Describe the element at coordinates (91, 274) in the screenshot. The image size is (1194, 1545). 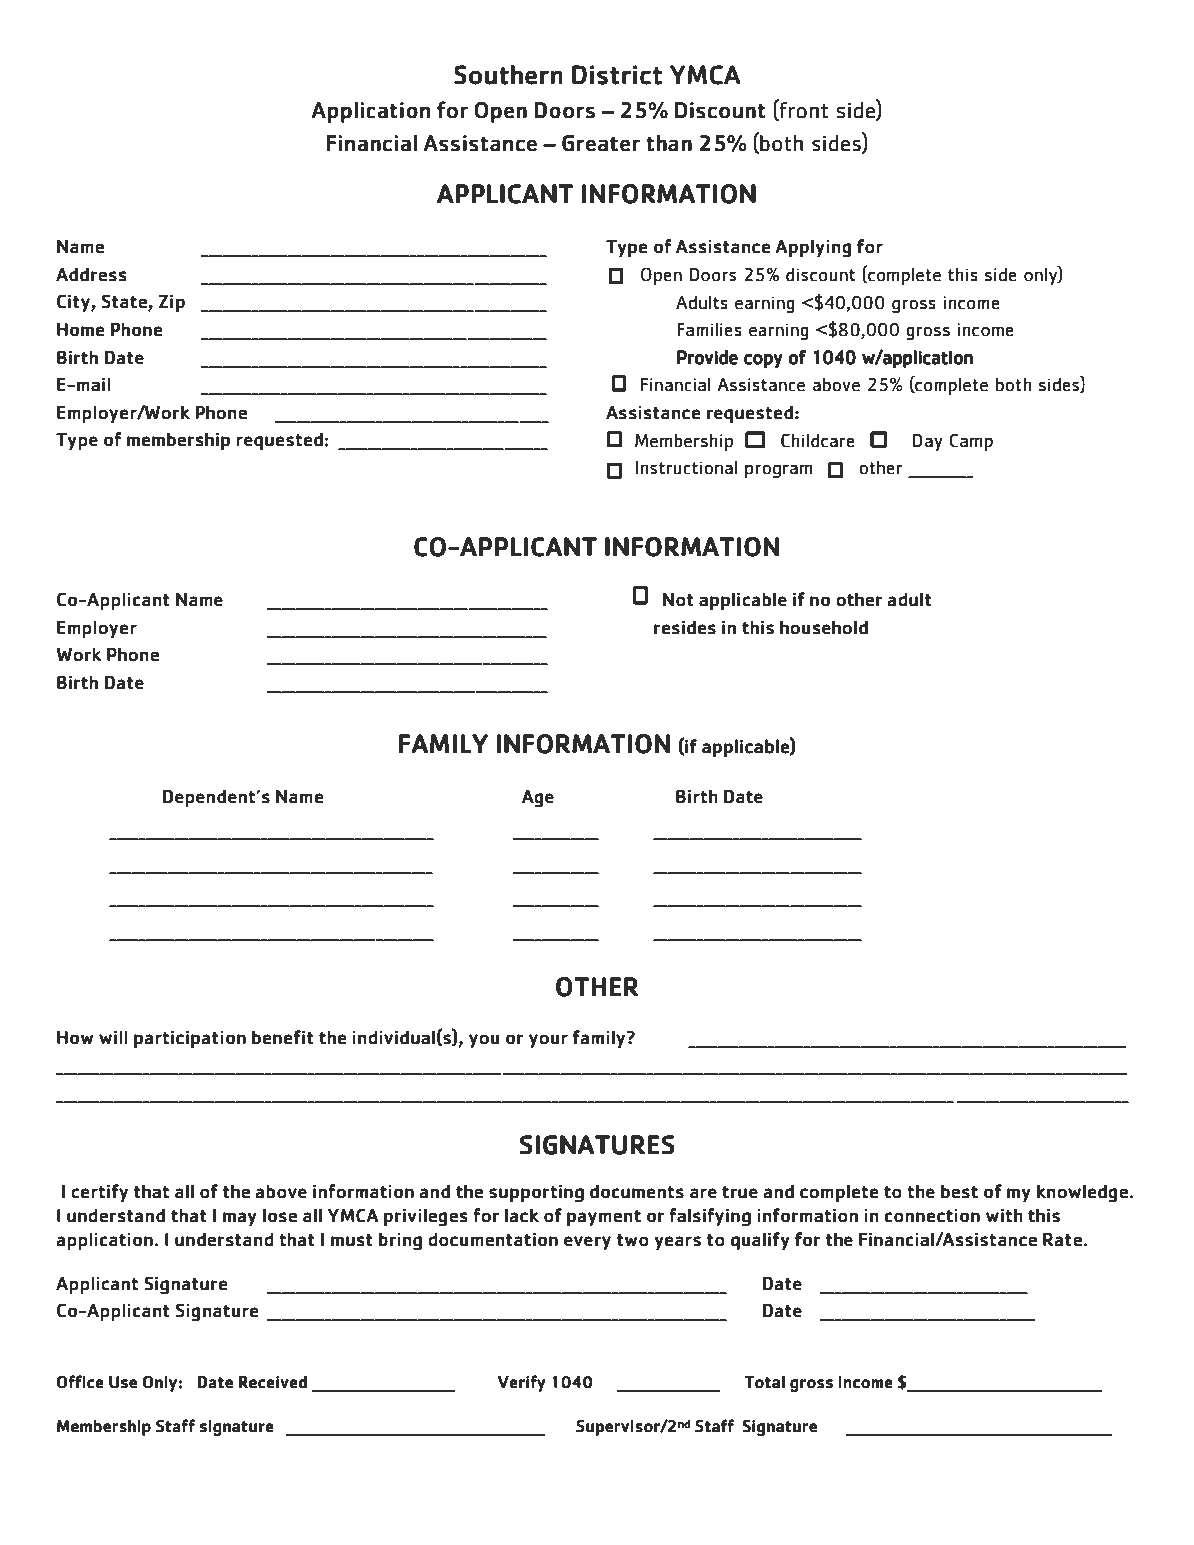
I see `Address` at that location.
